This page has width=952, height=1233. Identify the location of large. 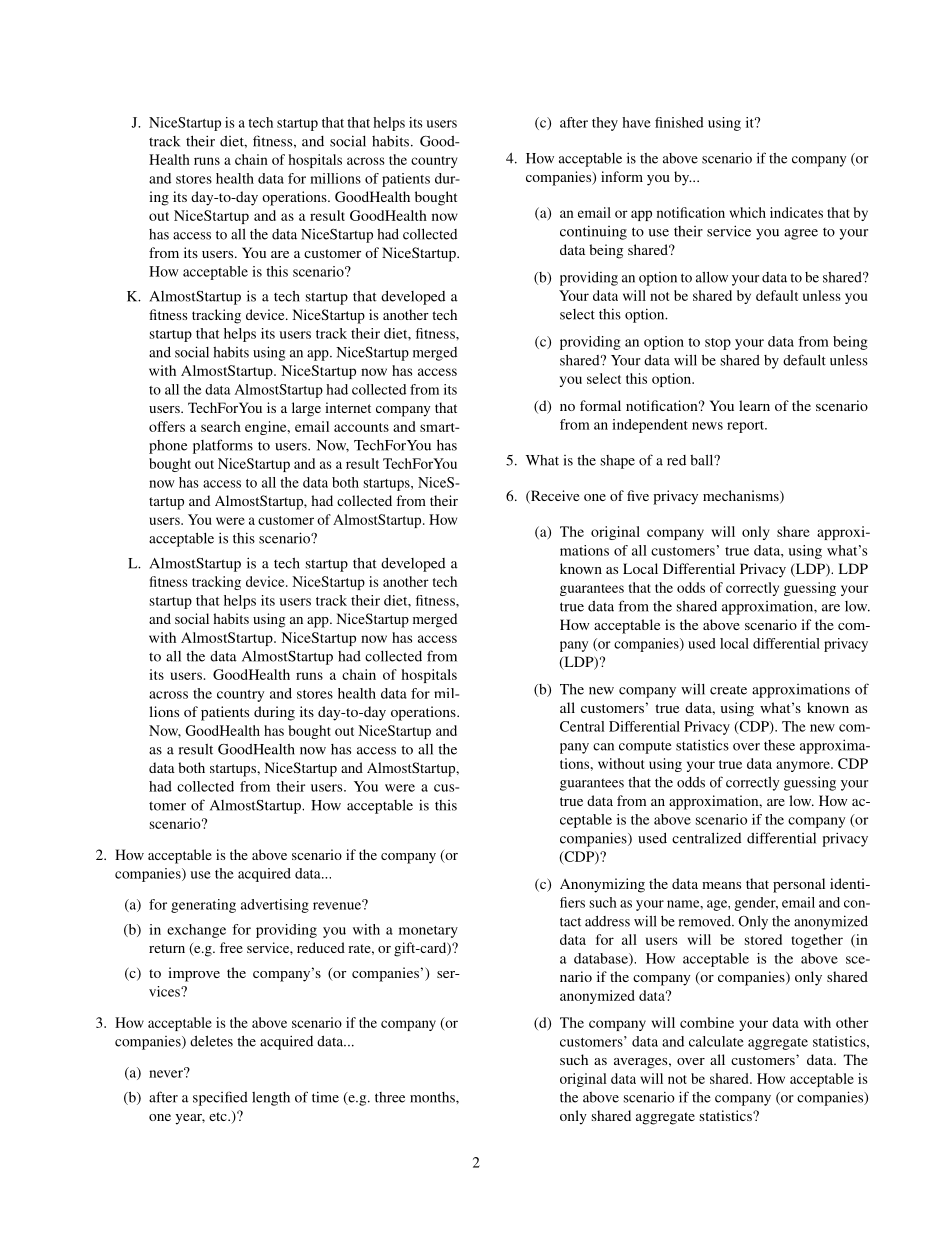
(306, 409).
